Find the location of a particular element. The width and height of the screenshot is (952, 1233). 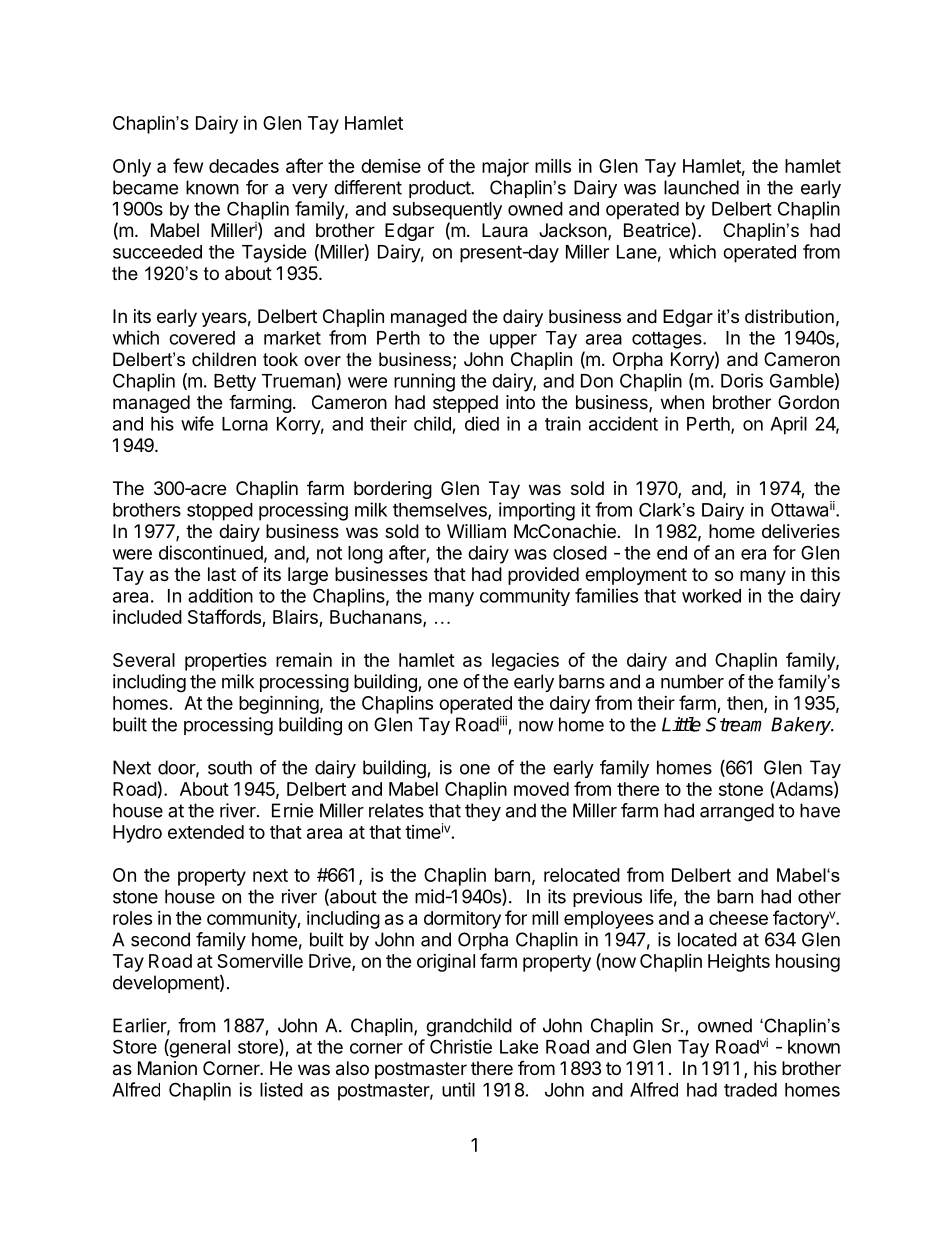

stopped is located at coordinates (220, 512).
